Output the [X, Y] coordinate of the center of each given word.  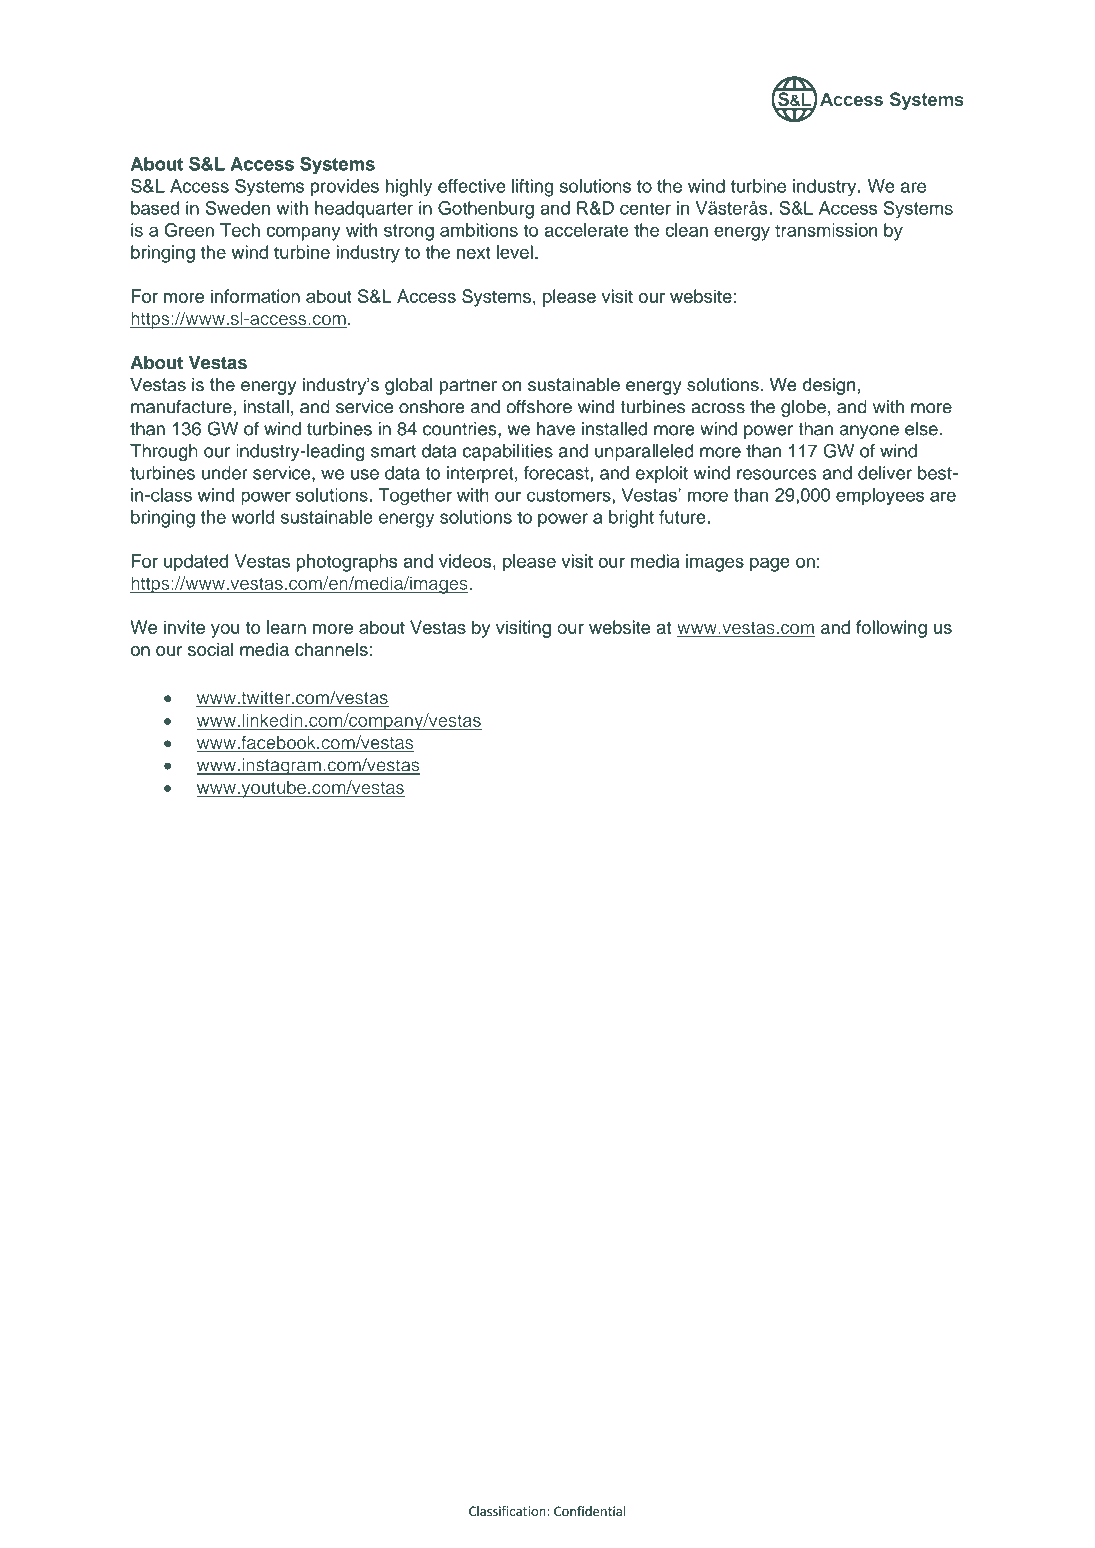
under [225, 473]
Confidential [590, 1511]
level [515, 252]
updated [196, 563]
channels [332, 649]
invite [184, 627]
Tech [240, 230]
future [683, 517]
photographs [346, 563]
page [770, 564]
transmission [826, 230]
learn [286, 627]
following [891, 629]
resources [777, 474]
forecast [556, 473]
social [211, 649]
